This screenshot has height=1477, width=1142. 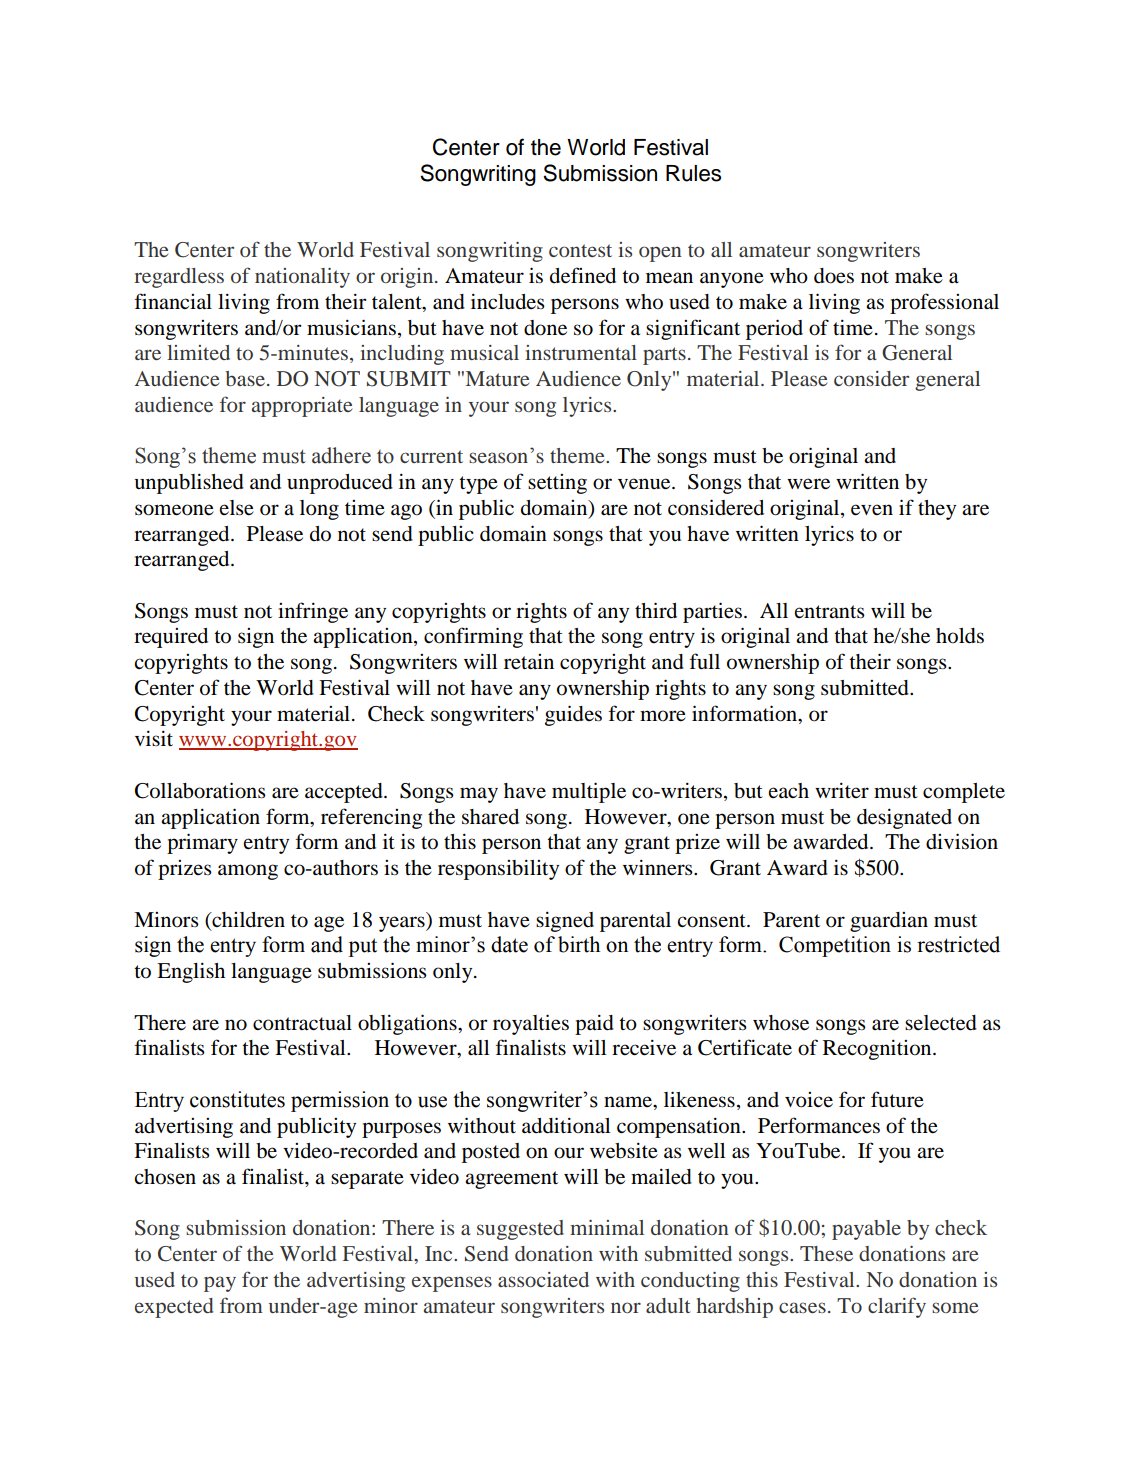 I want to click on nationality, so click(x=302, y=278).
